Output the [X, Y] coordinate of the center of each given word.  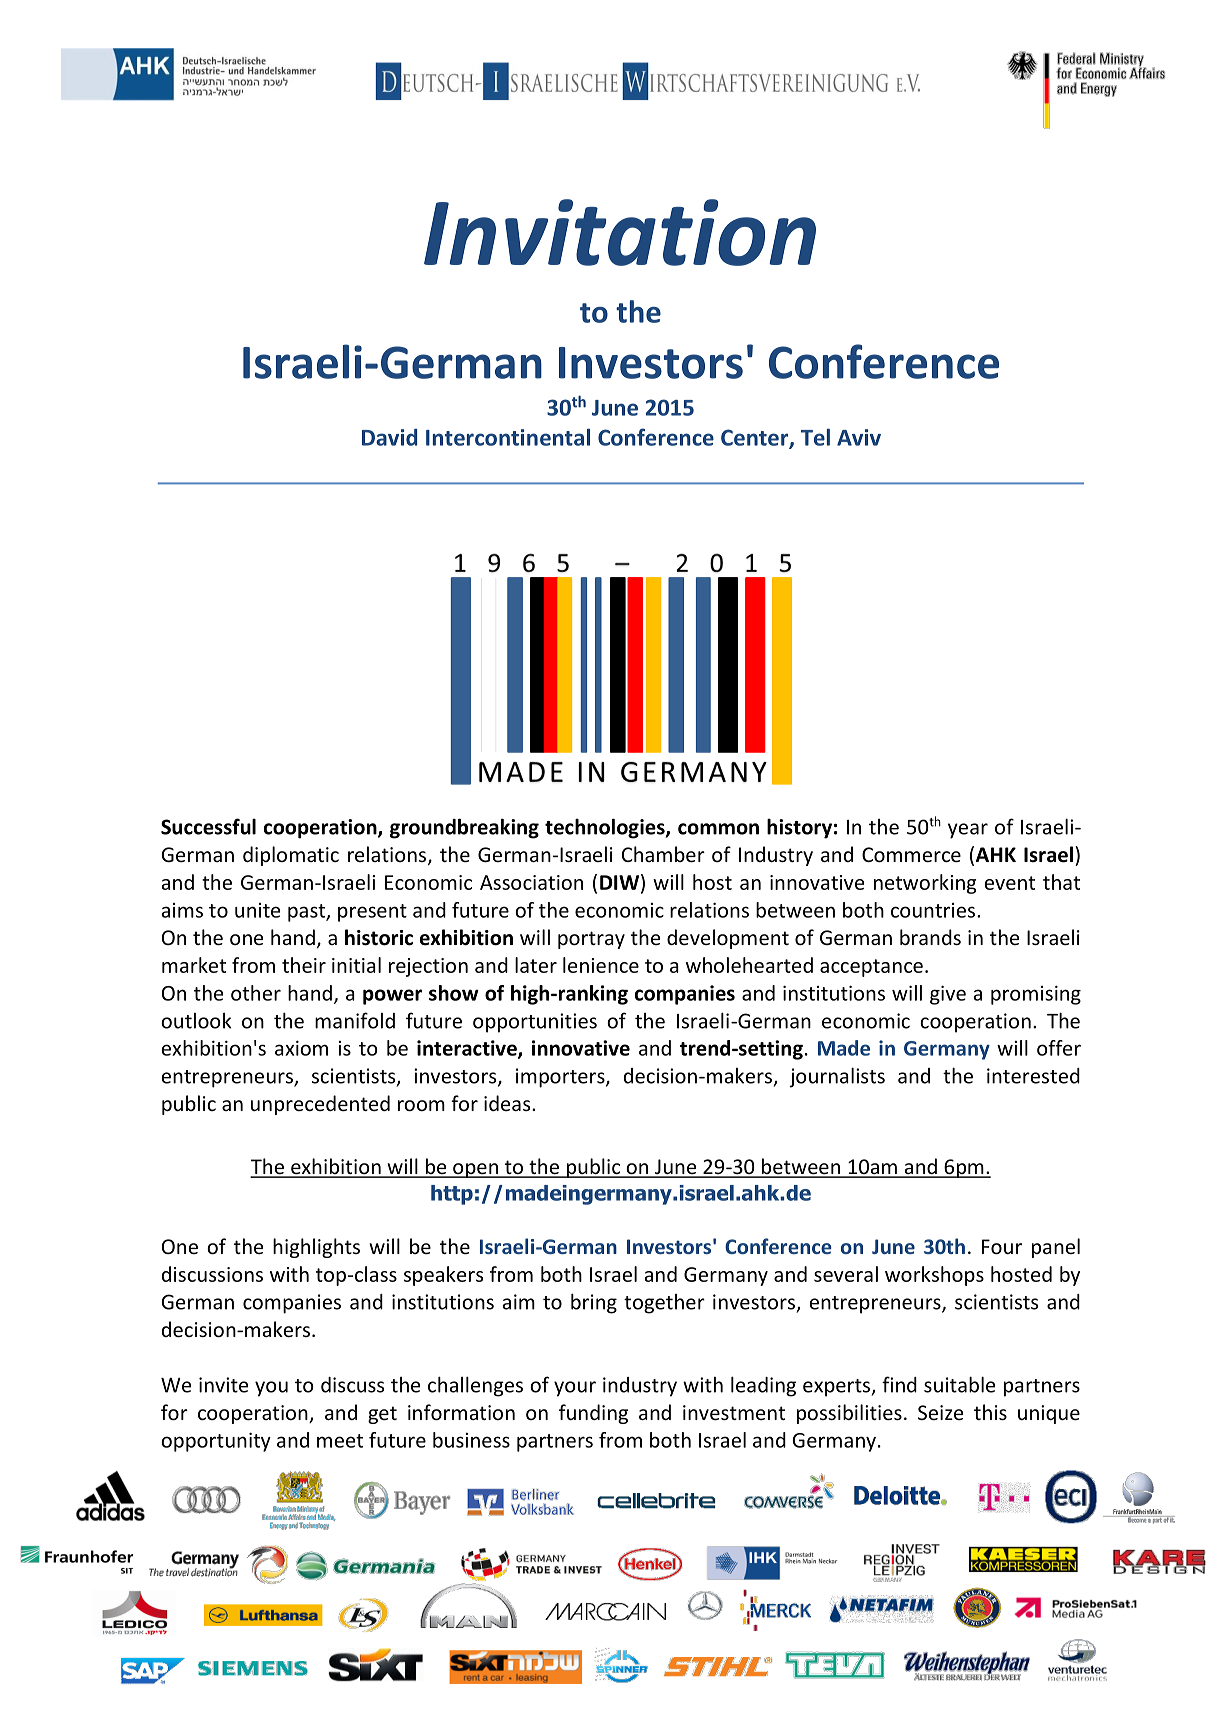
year [968, 831]
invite [223, 1385]
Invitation [620, 232]
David [389, 437]
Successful [208, 826]
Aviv [859, 437]
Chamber [663, 854]
